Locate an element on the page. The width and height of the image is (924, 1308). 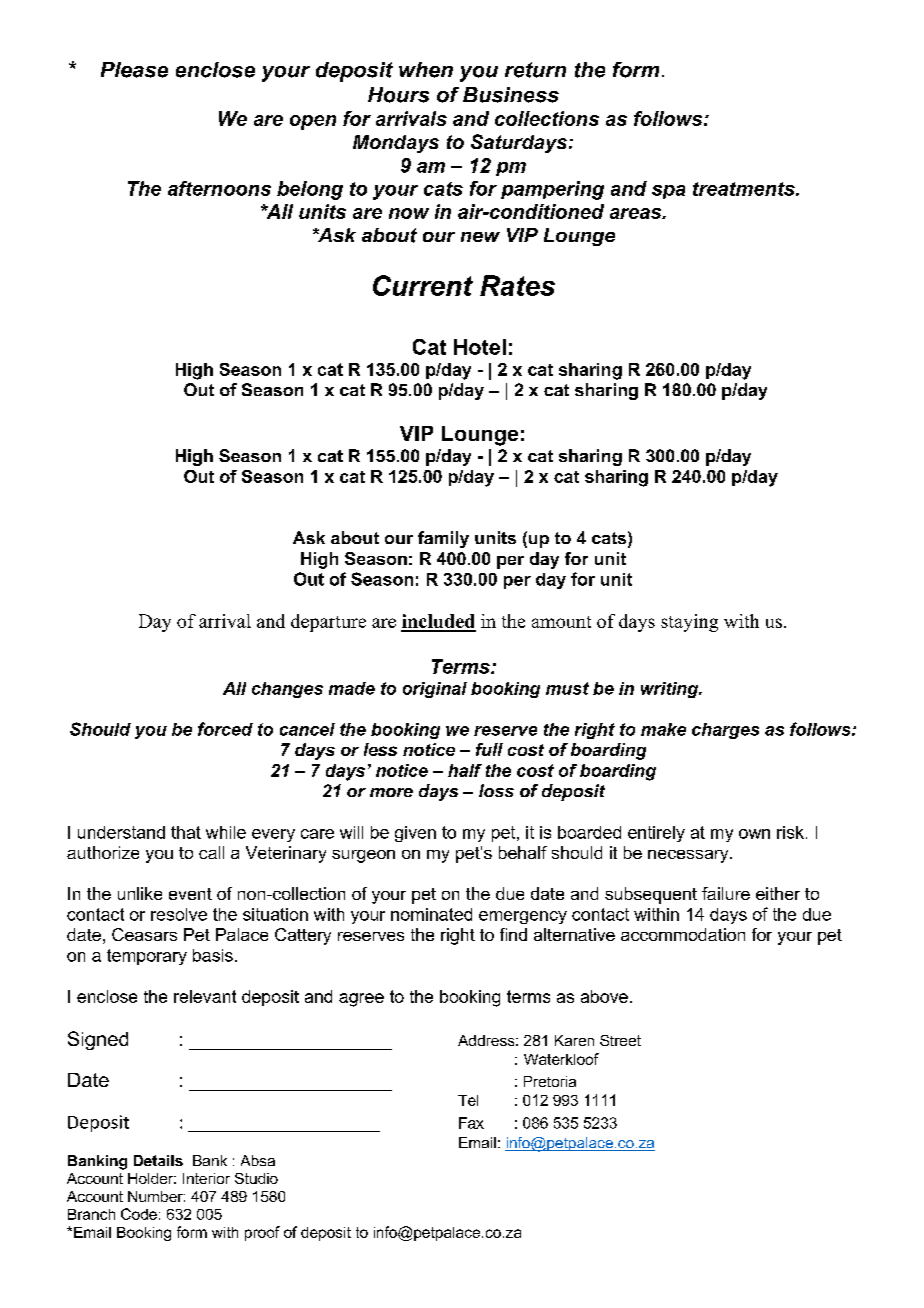
forced is located at coordinates (225, 729).
